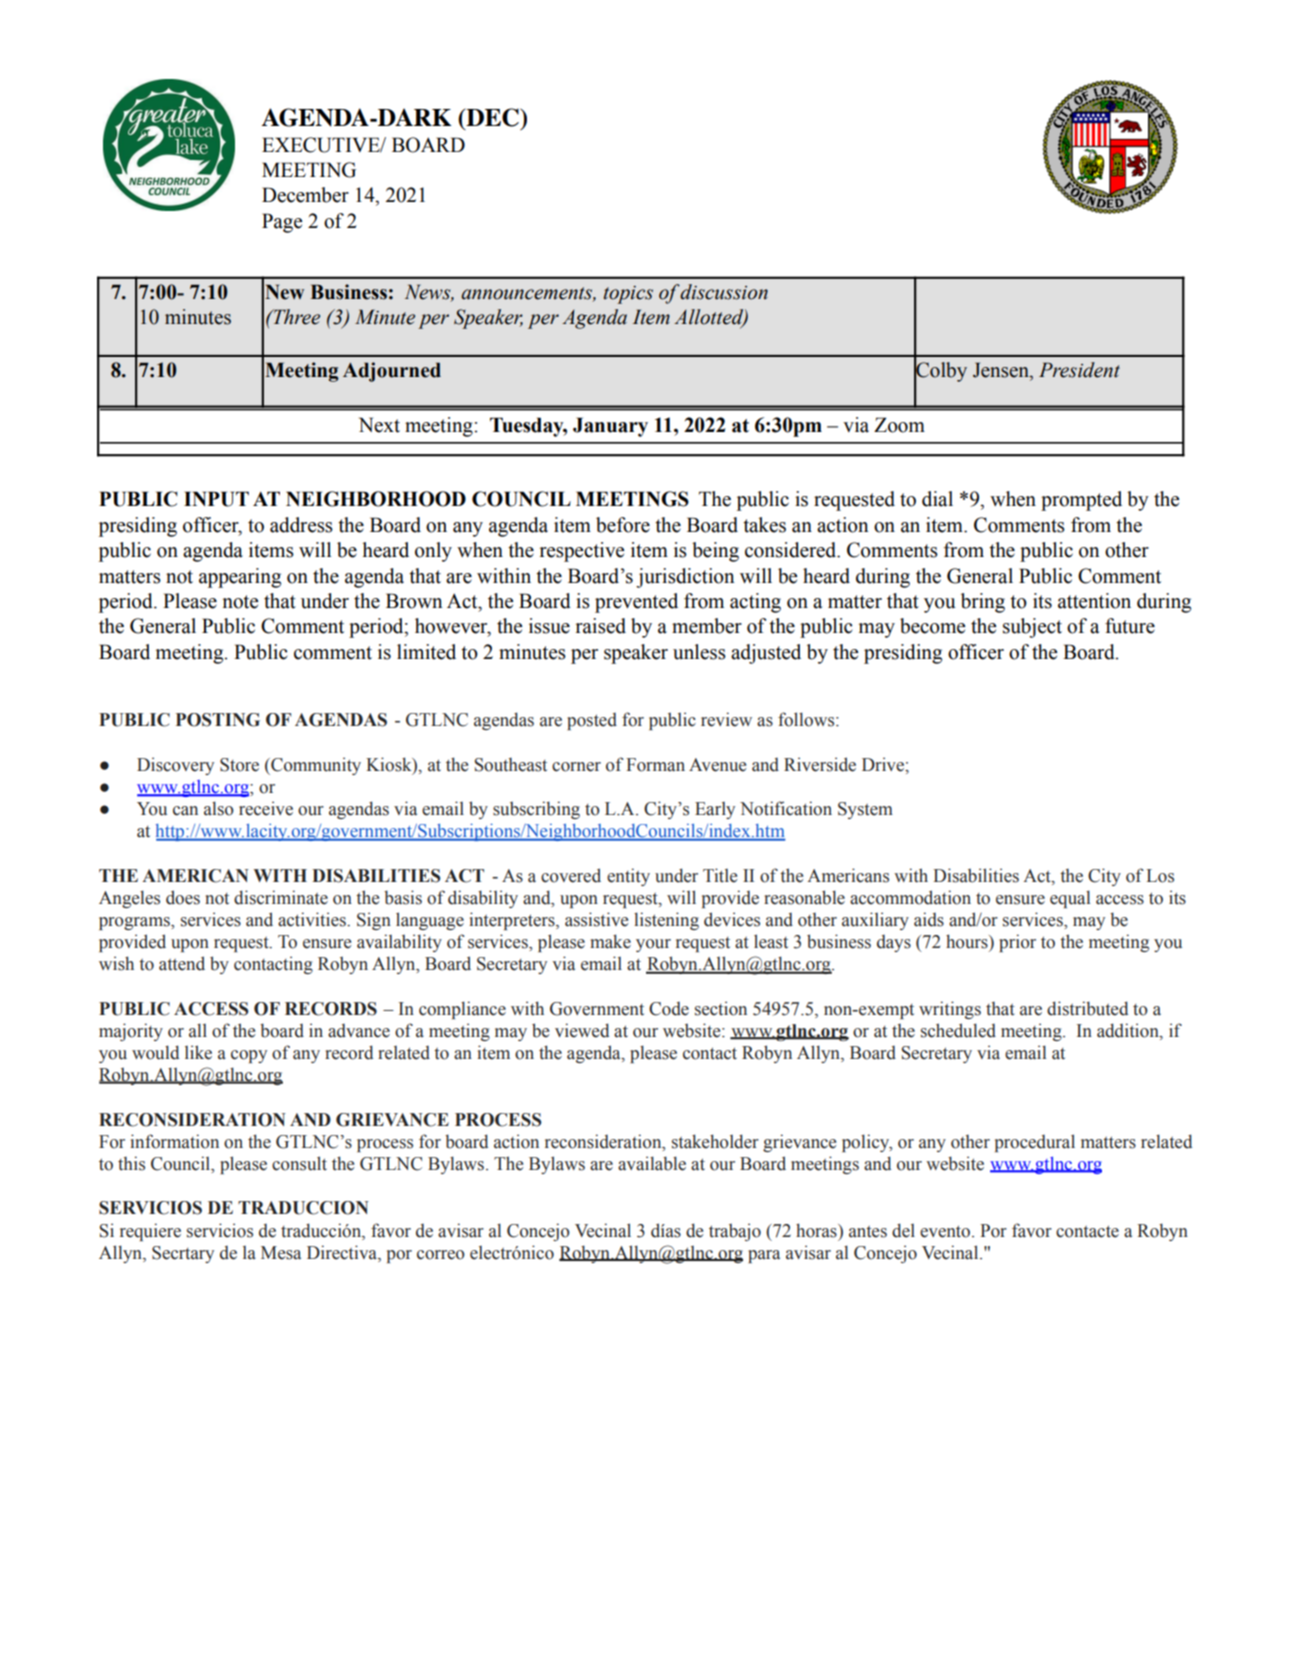  I want to click on President, so click(1079, 370).
